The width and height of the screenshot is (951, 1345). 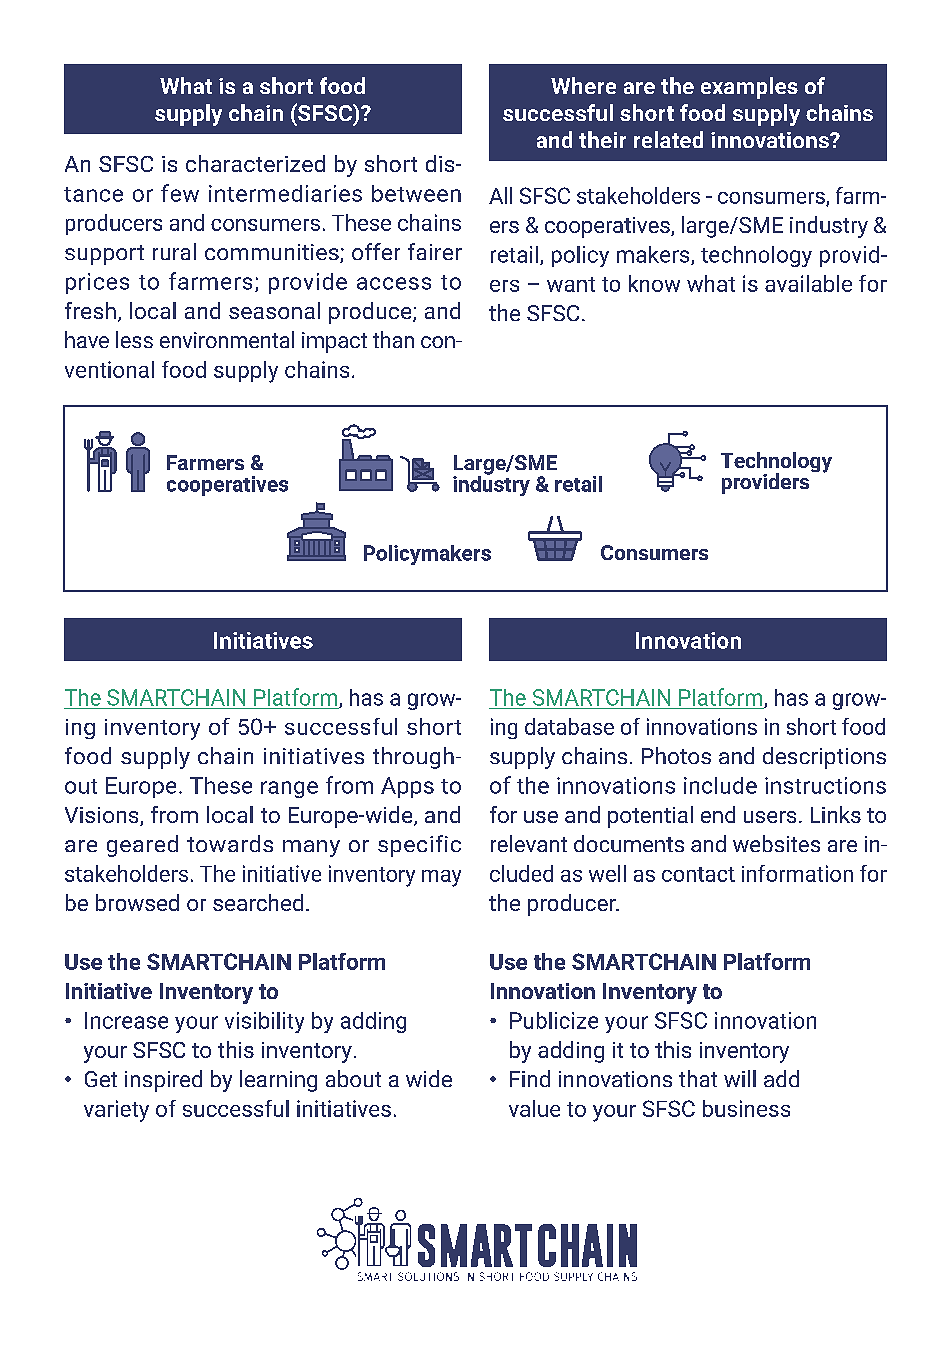 I want to click on inspired, so click(x=163, y=1081).
